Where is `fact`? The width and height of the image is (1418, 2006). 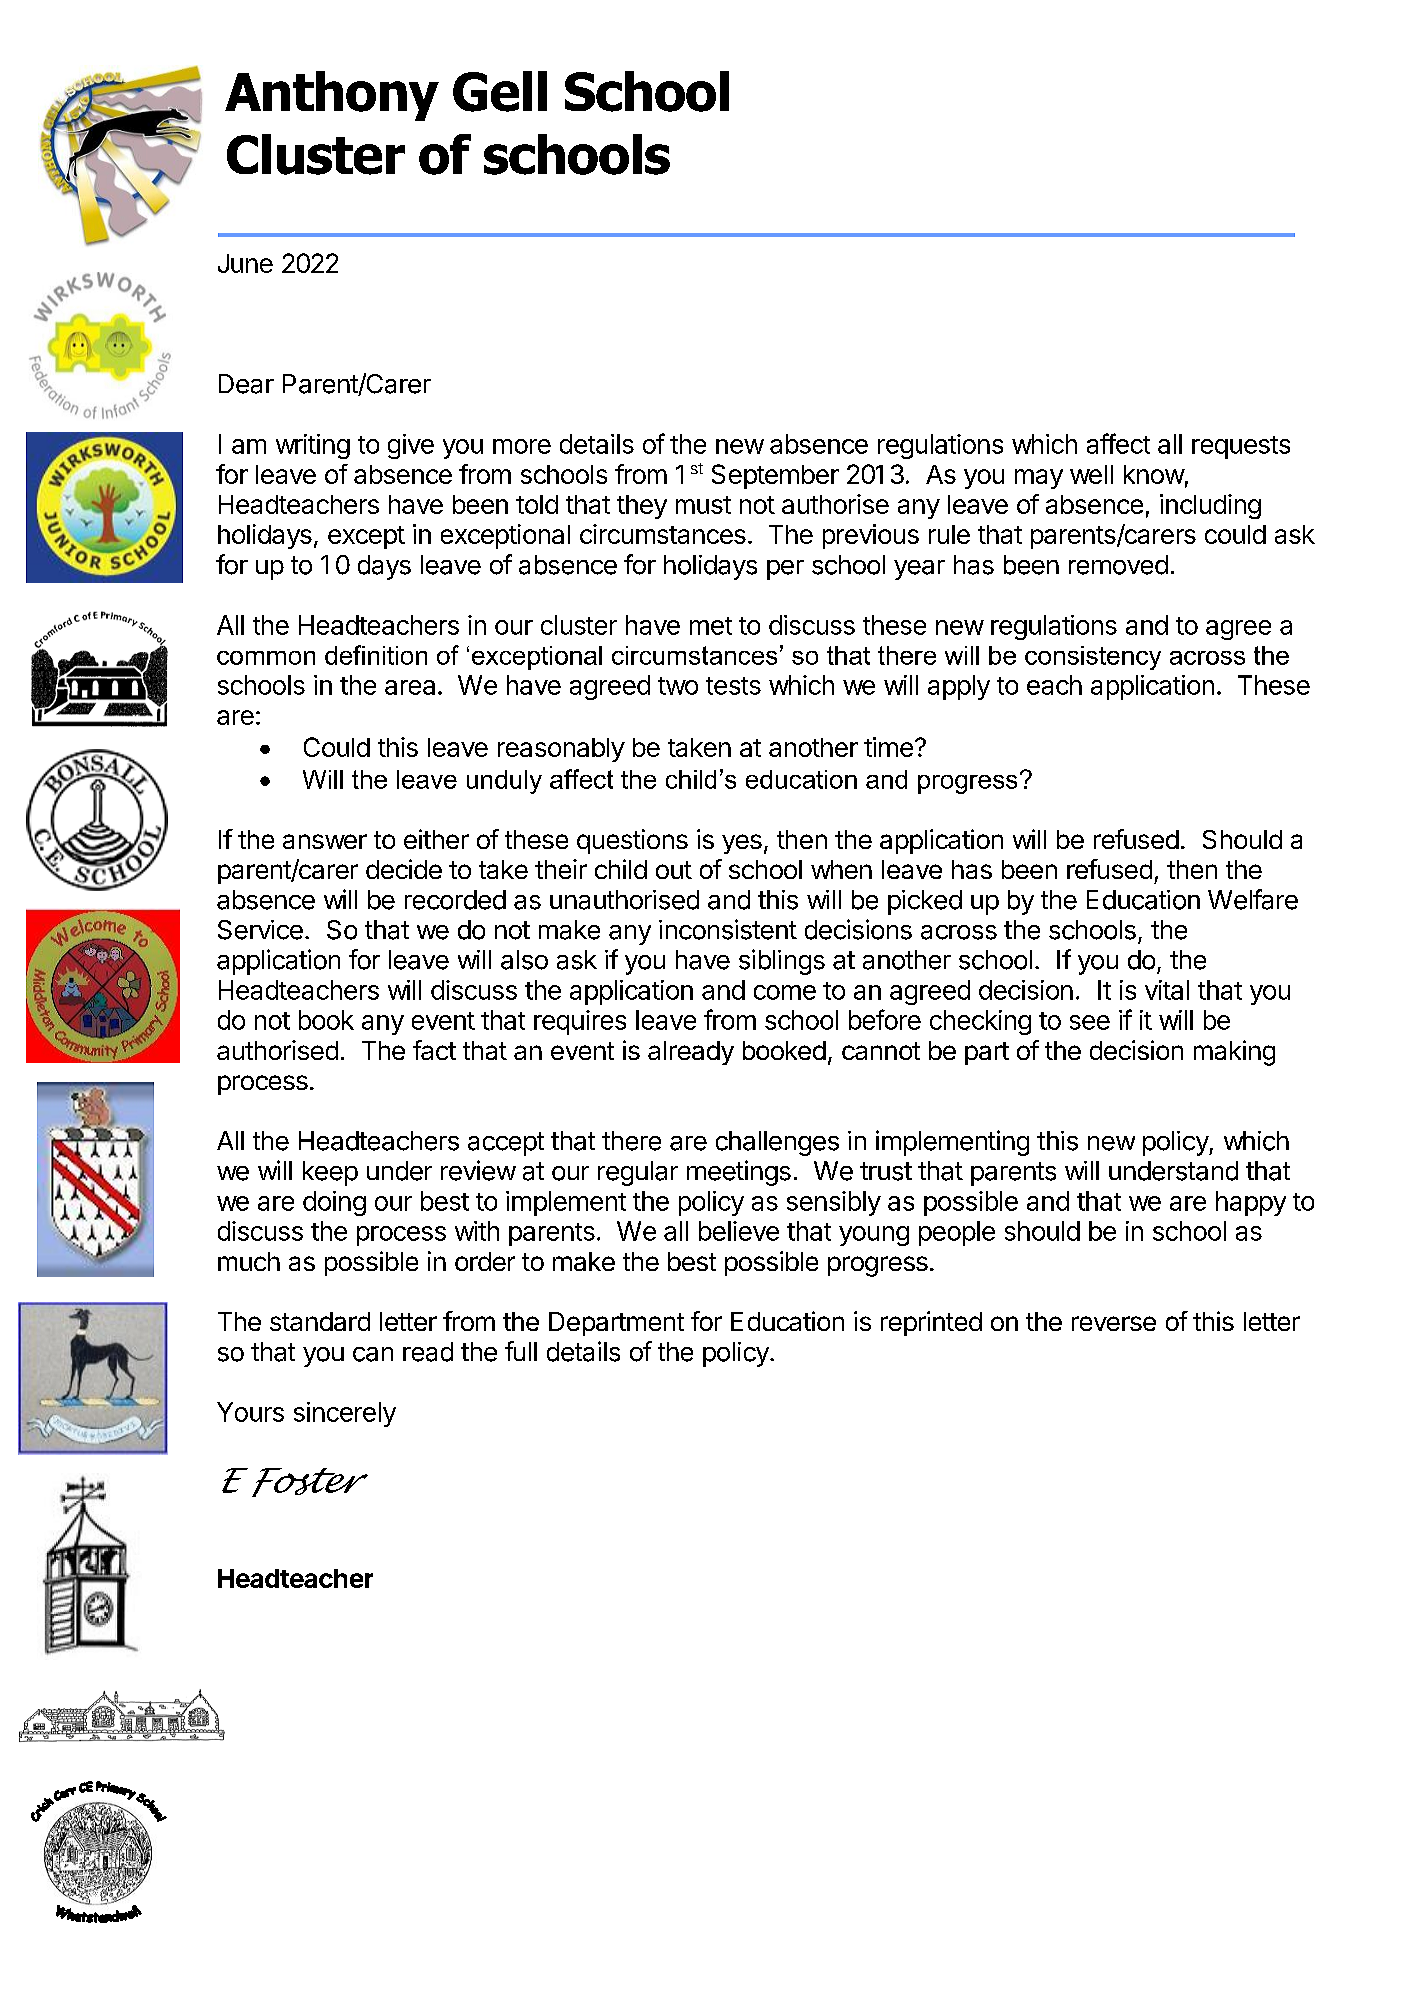
fact is located at coordinates (434, 1050).
